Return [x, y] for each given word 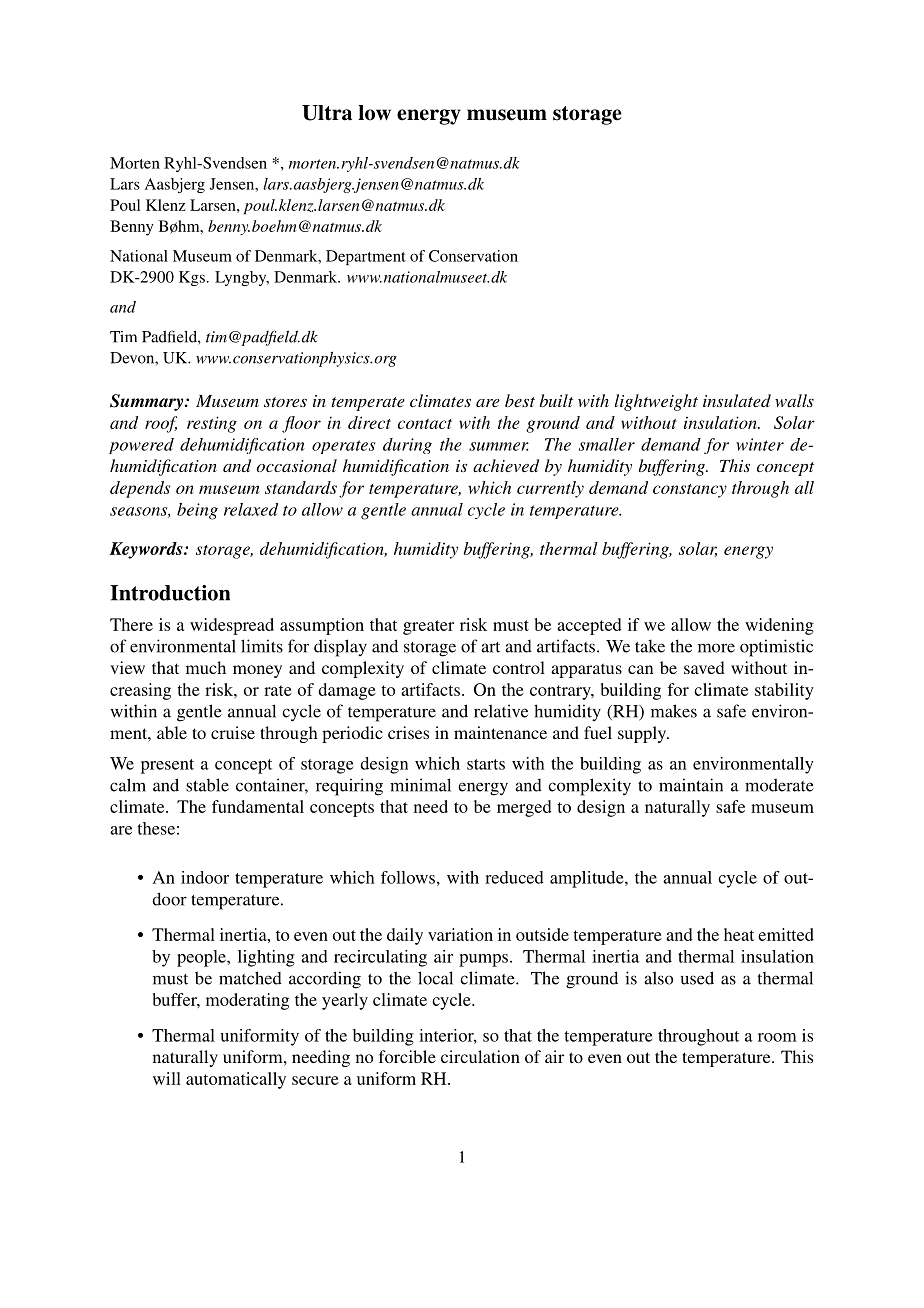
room [777, 1037]
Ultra [327, 113]
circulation [480, 1056]
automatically [236, 1080]
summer [499, 446]
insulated [737, 400]
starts [486, 764]
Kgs [192, 278]
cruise [233, 732]
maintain [691, 785]
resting [212, 424]
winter [760, 444]
